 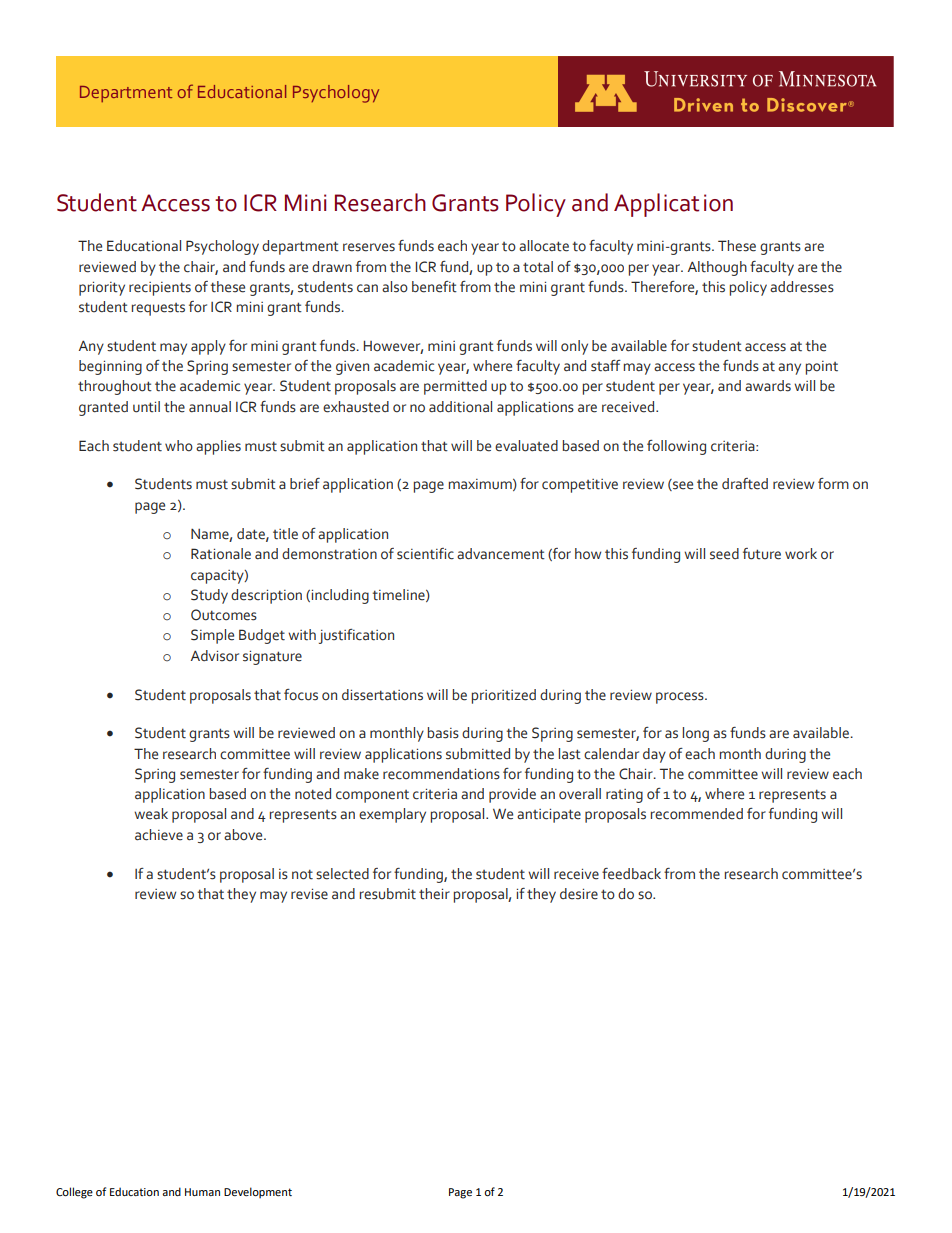 What do you see at coordinates (258, 1193) in the image?
I see `Development` at bounding box center [258, 1193].
